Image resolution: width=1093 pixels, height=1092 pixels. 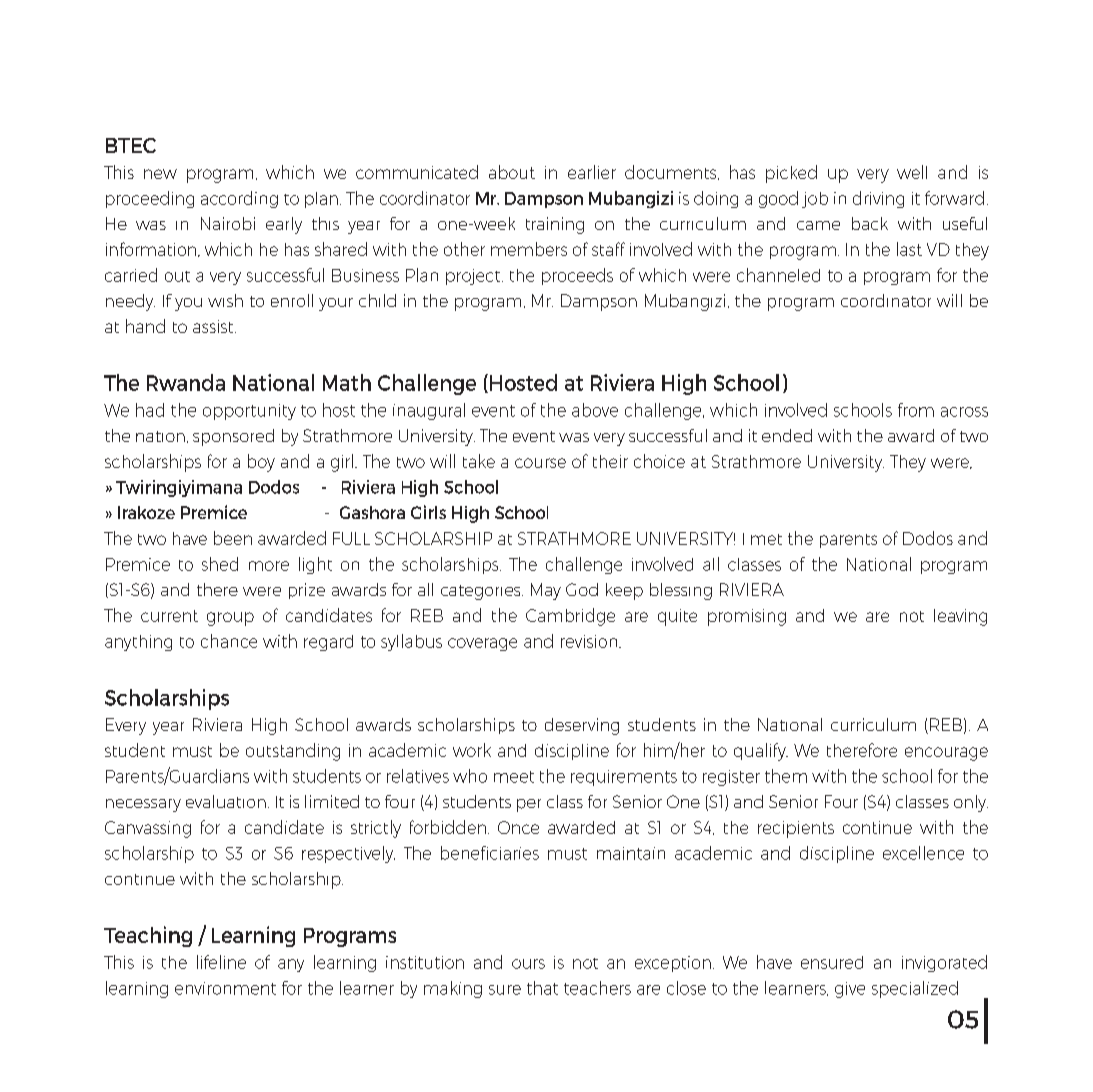 I want to click on lifeline, so click(x=221, y=962).
